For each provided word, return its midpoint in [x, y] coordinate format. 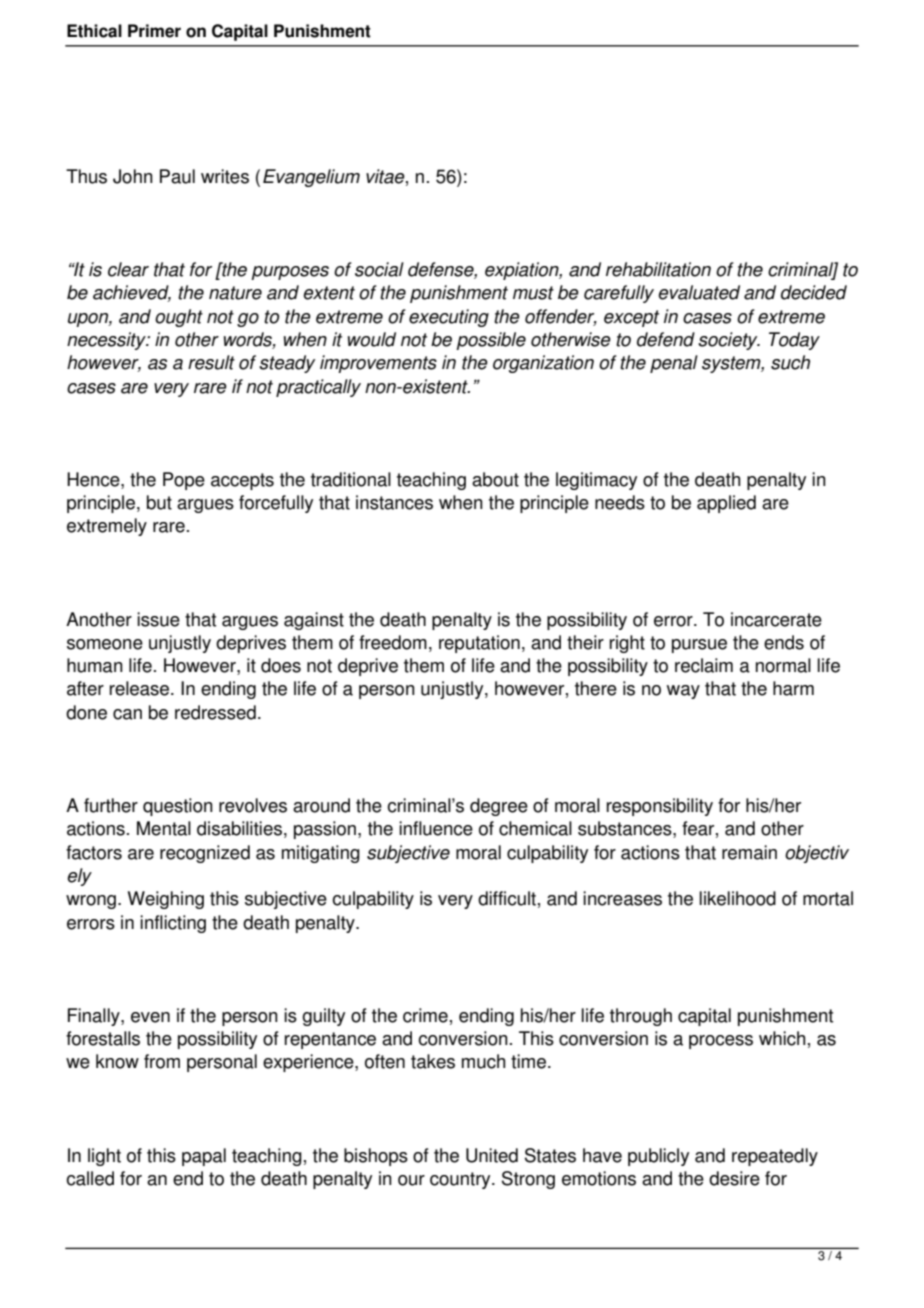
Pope [184, 481]
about [495, 479]
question [178, 807]
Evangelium [311, 178]
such [790, 362]
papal [204, 1157]
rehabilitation [658, 269]
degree [499, 807]
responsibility [660, 807]
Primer [154, 31]
